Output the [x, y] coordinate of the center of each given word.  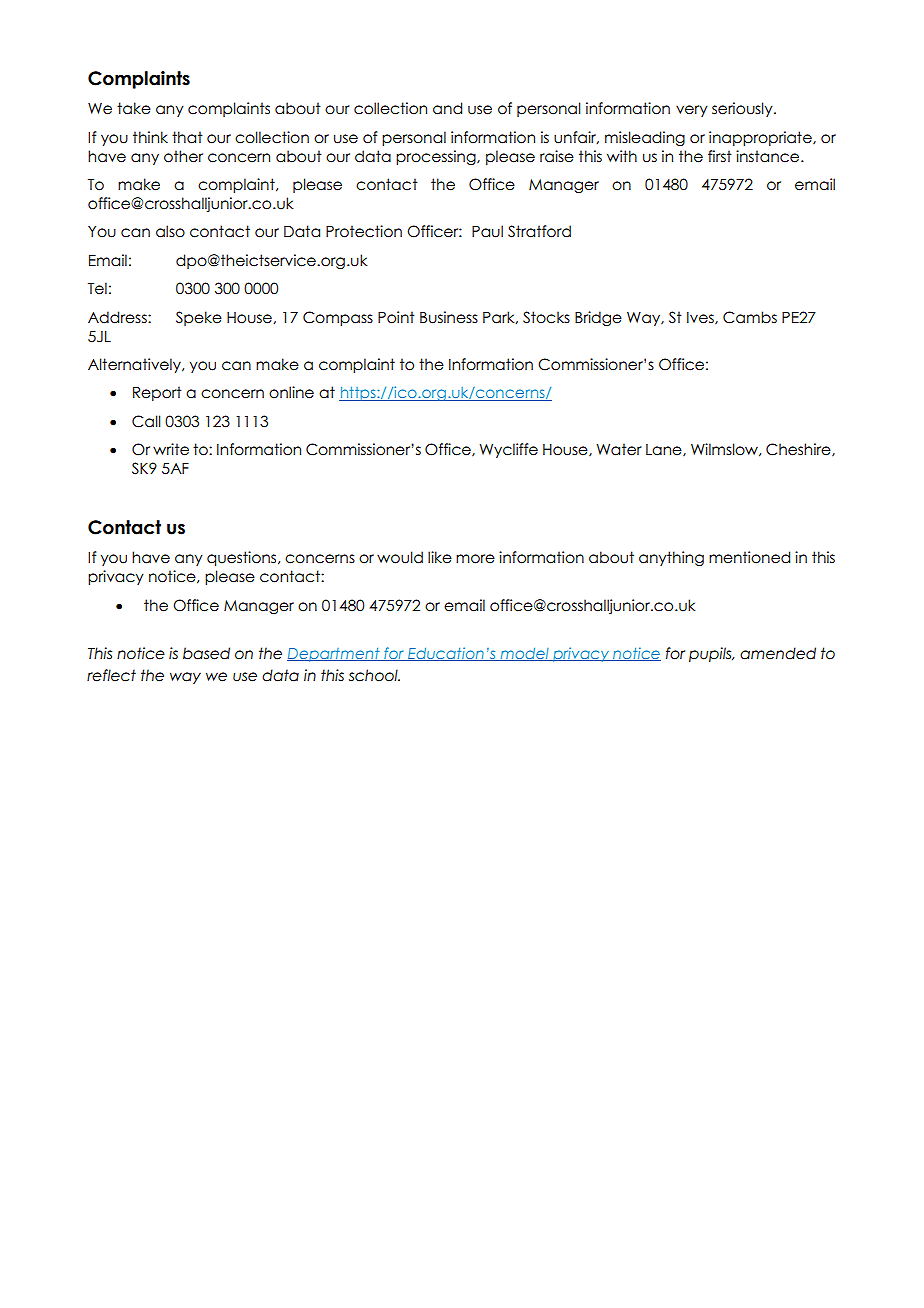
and [447, 108]
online [291, 392]
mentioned [749, 557]
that [187, 137]
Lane [665, 450]
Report [157, 393]
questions [243, 558]
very [692, 111]
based [206, 653]
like [440, 557]
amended [778, 653]
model [524, 654]
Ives [701, 318]
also [170, 231]
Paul [487, 231]
